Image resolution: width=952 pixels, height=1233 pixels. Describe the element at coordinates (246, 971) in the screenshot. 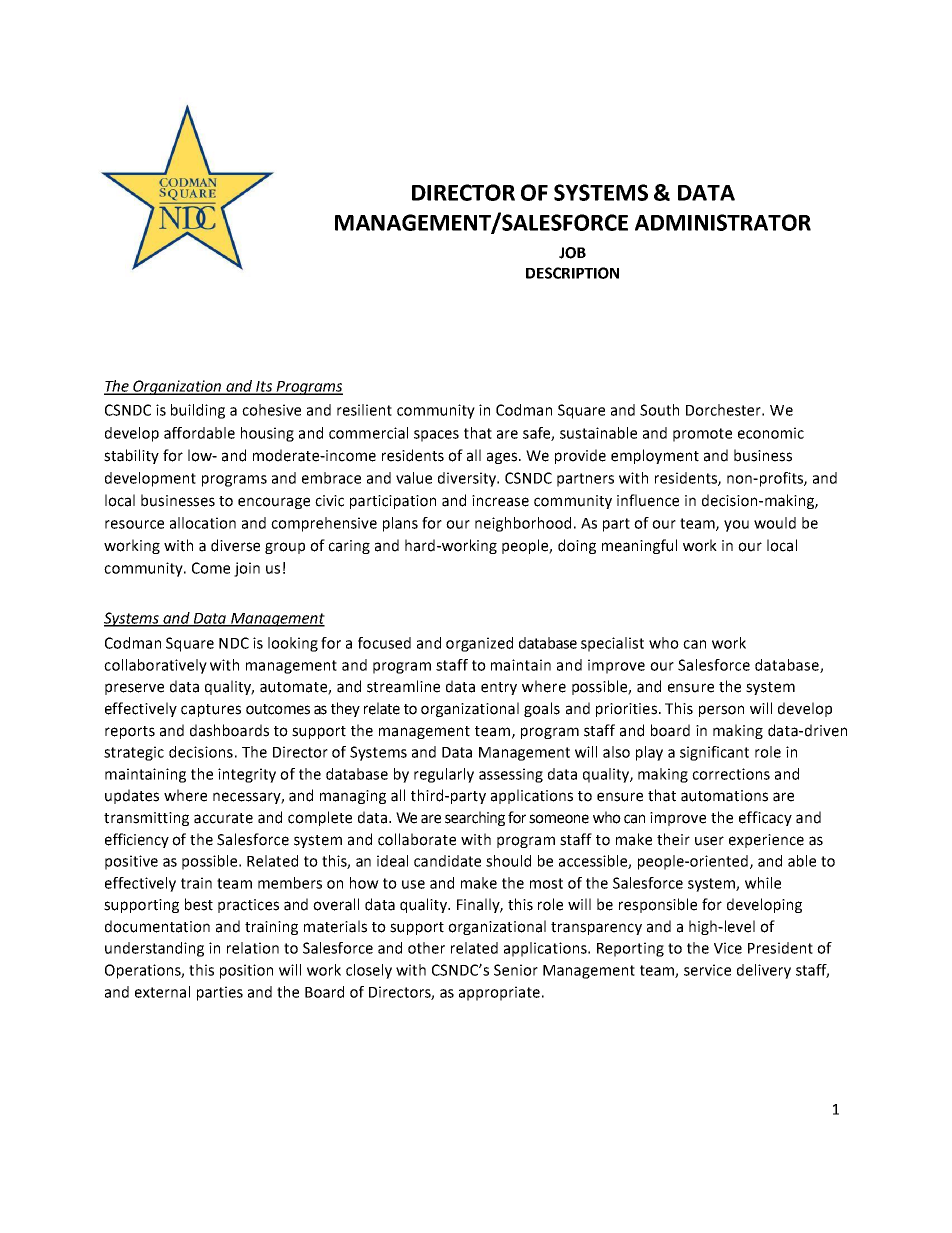

I see `position` at that location.
